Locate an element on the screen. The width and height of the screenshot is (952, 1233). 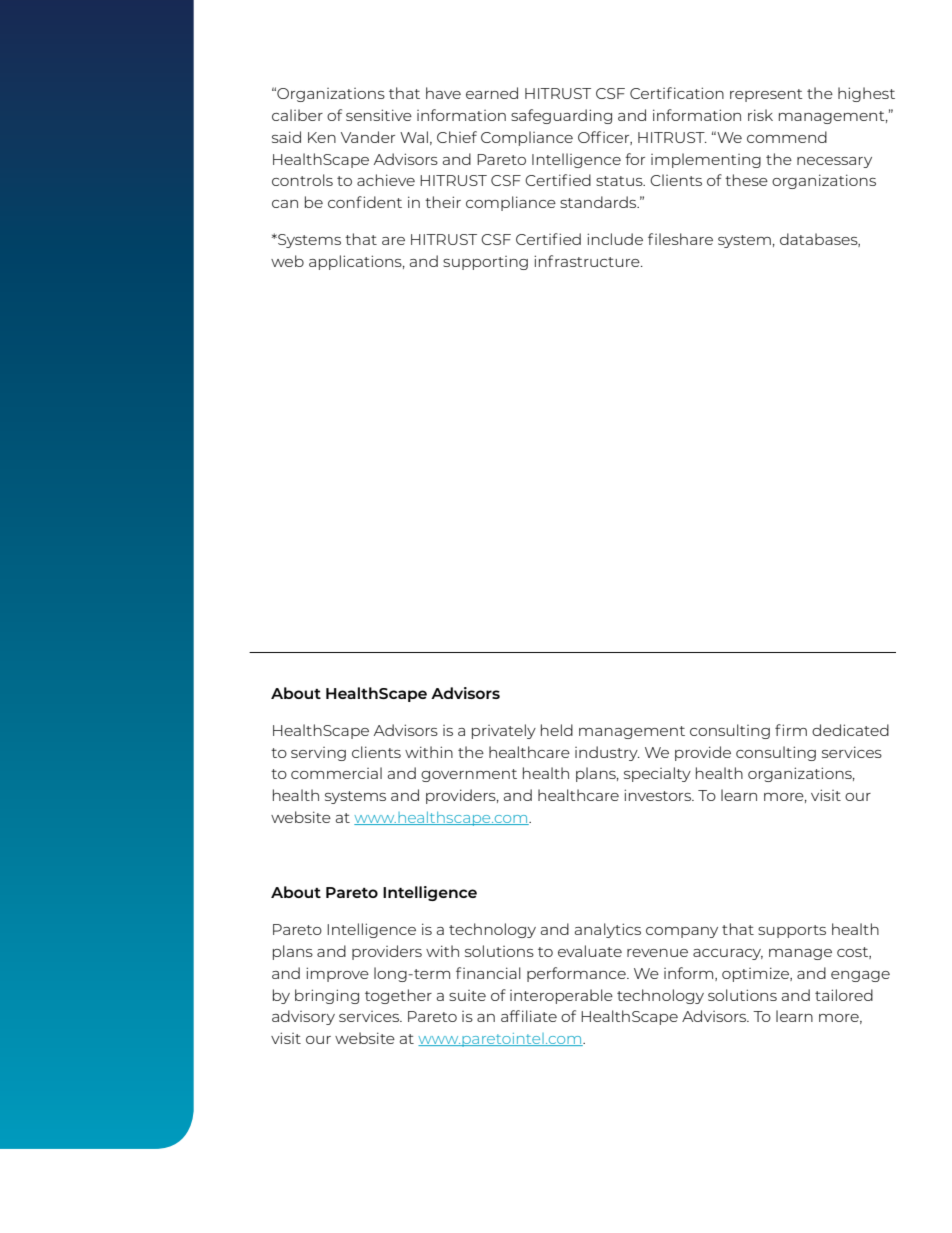
commend is located at coordinates (787, 137).
